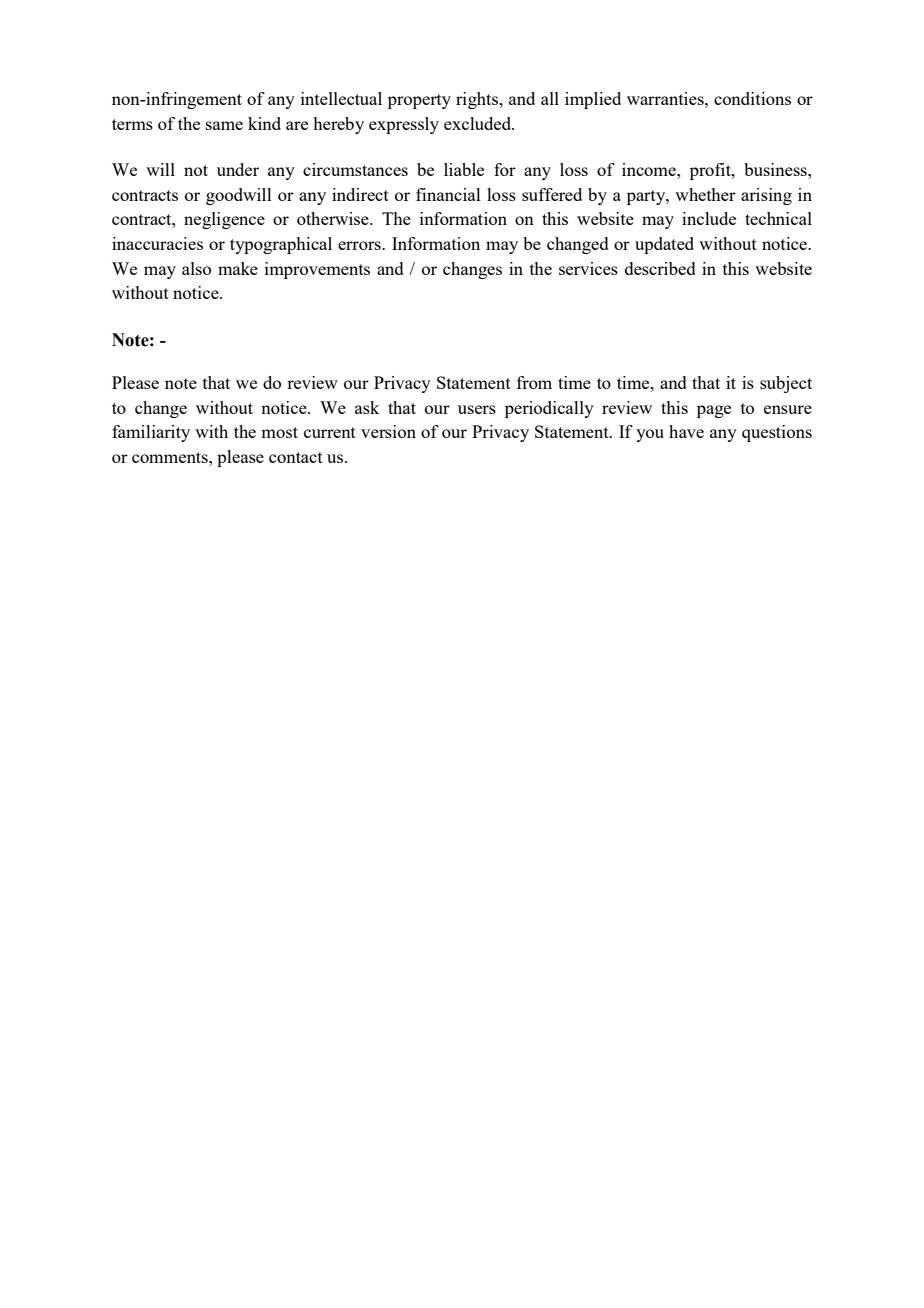  I want to click on conditions, so click(752, 98).
